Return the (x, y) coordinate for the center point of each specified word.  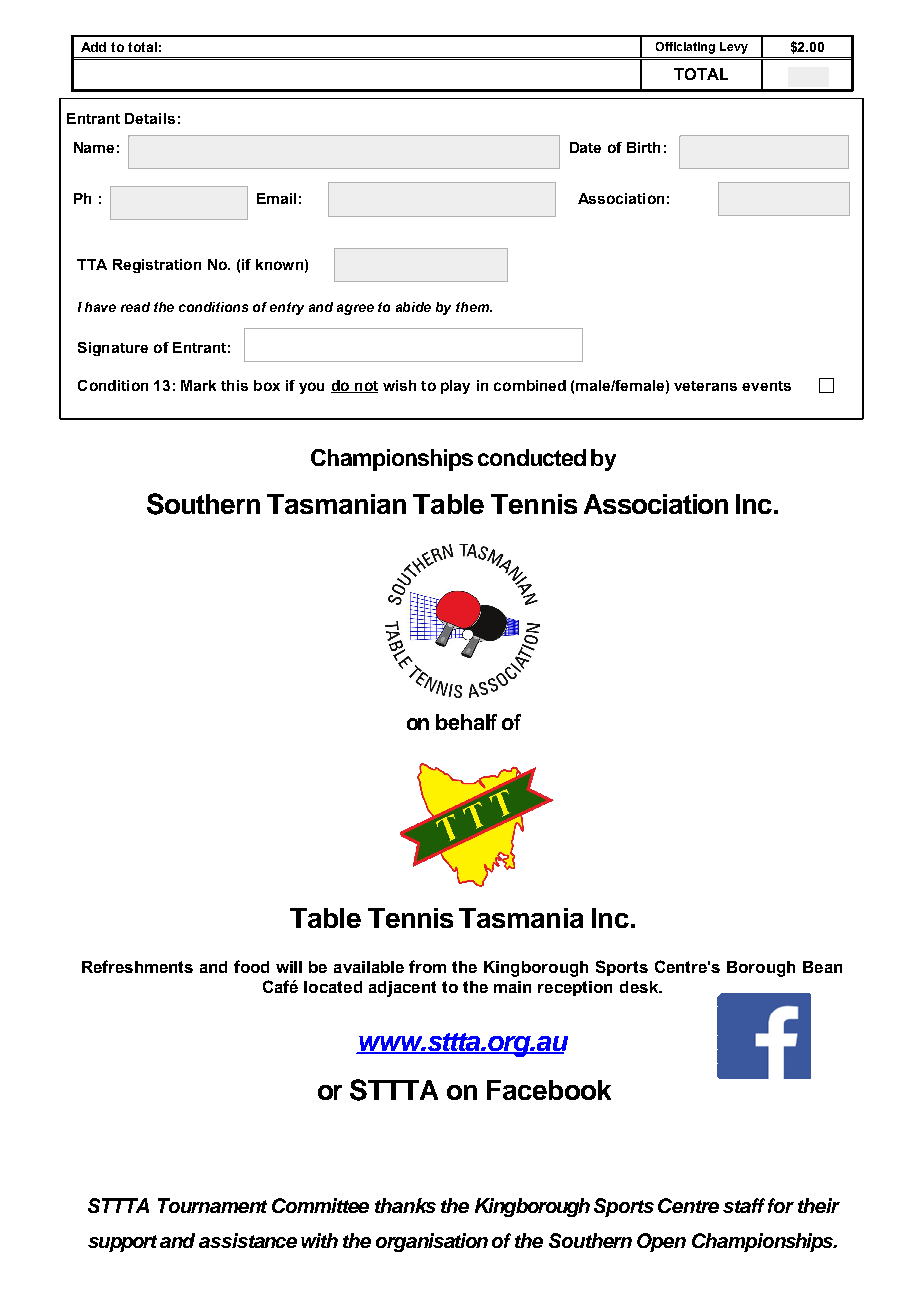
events (766, 386)
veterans (705, 386)
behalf (466, 722)
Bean (822, 967)
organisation (432, 1242)
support (122, 1243)
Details (150, 118)
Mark (198, 385)
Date (585, 147)
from (427, 966)
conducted (532, 457)
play (455, 387)
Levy (734, 48)
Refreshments (137, 966)
